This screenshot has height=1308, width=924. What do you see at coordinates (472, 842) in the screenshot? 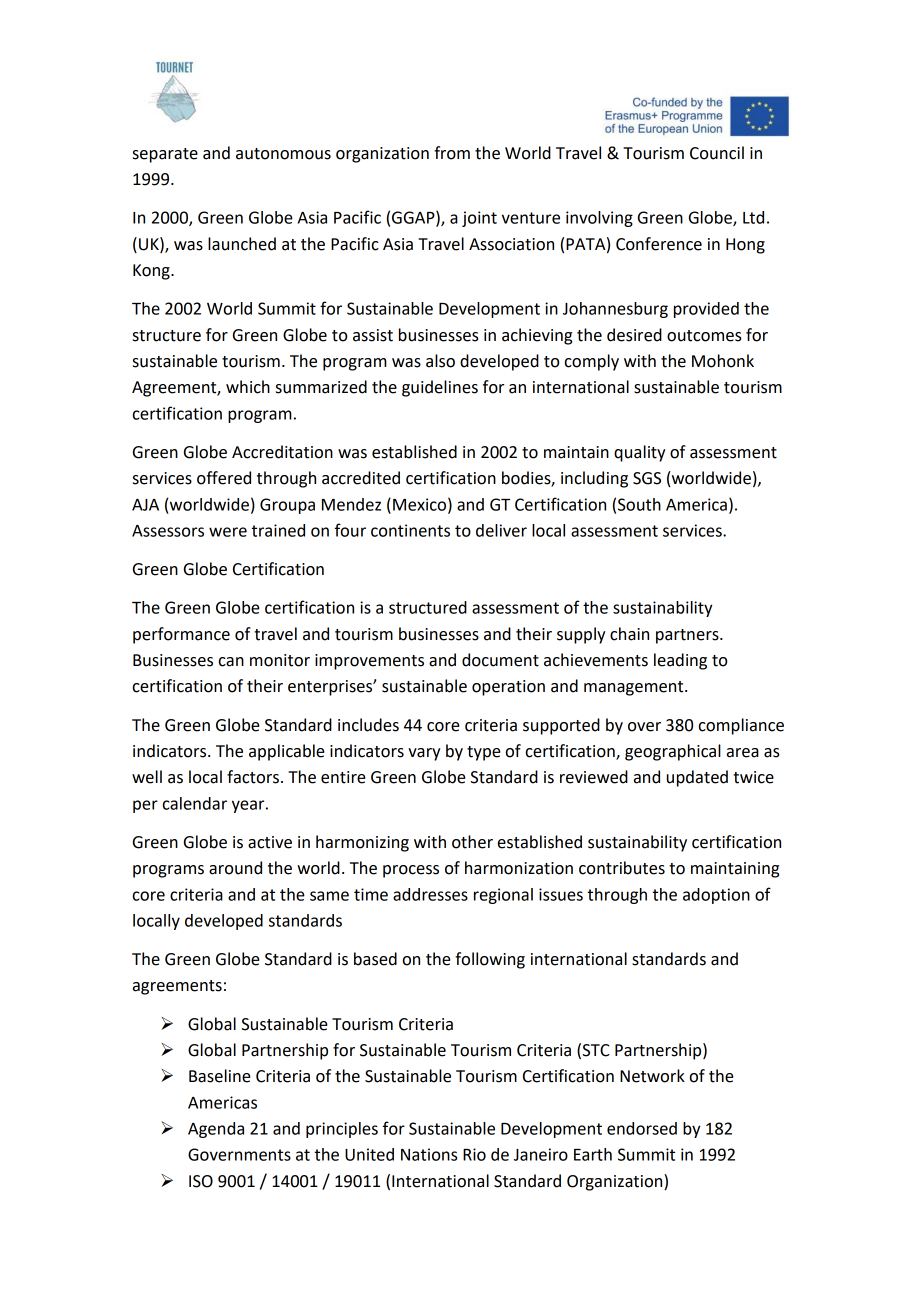
I see `other` at bounding box center [472, 842].
